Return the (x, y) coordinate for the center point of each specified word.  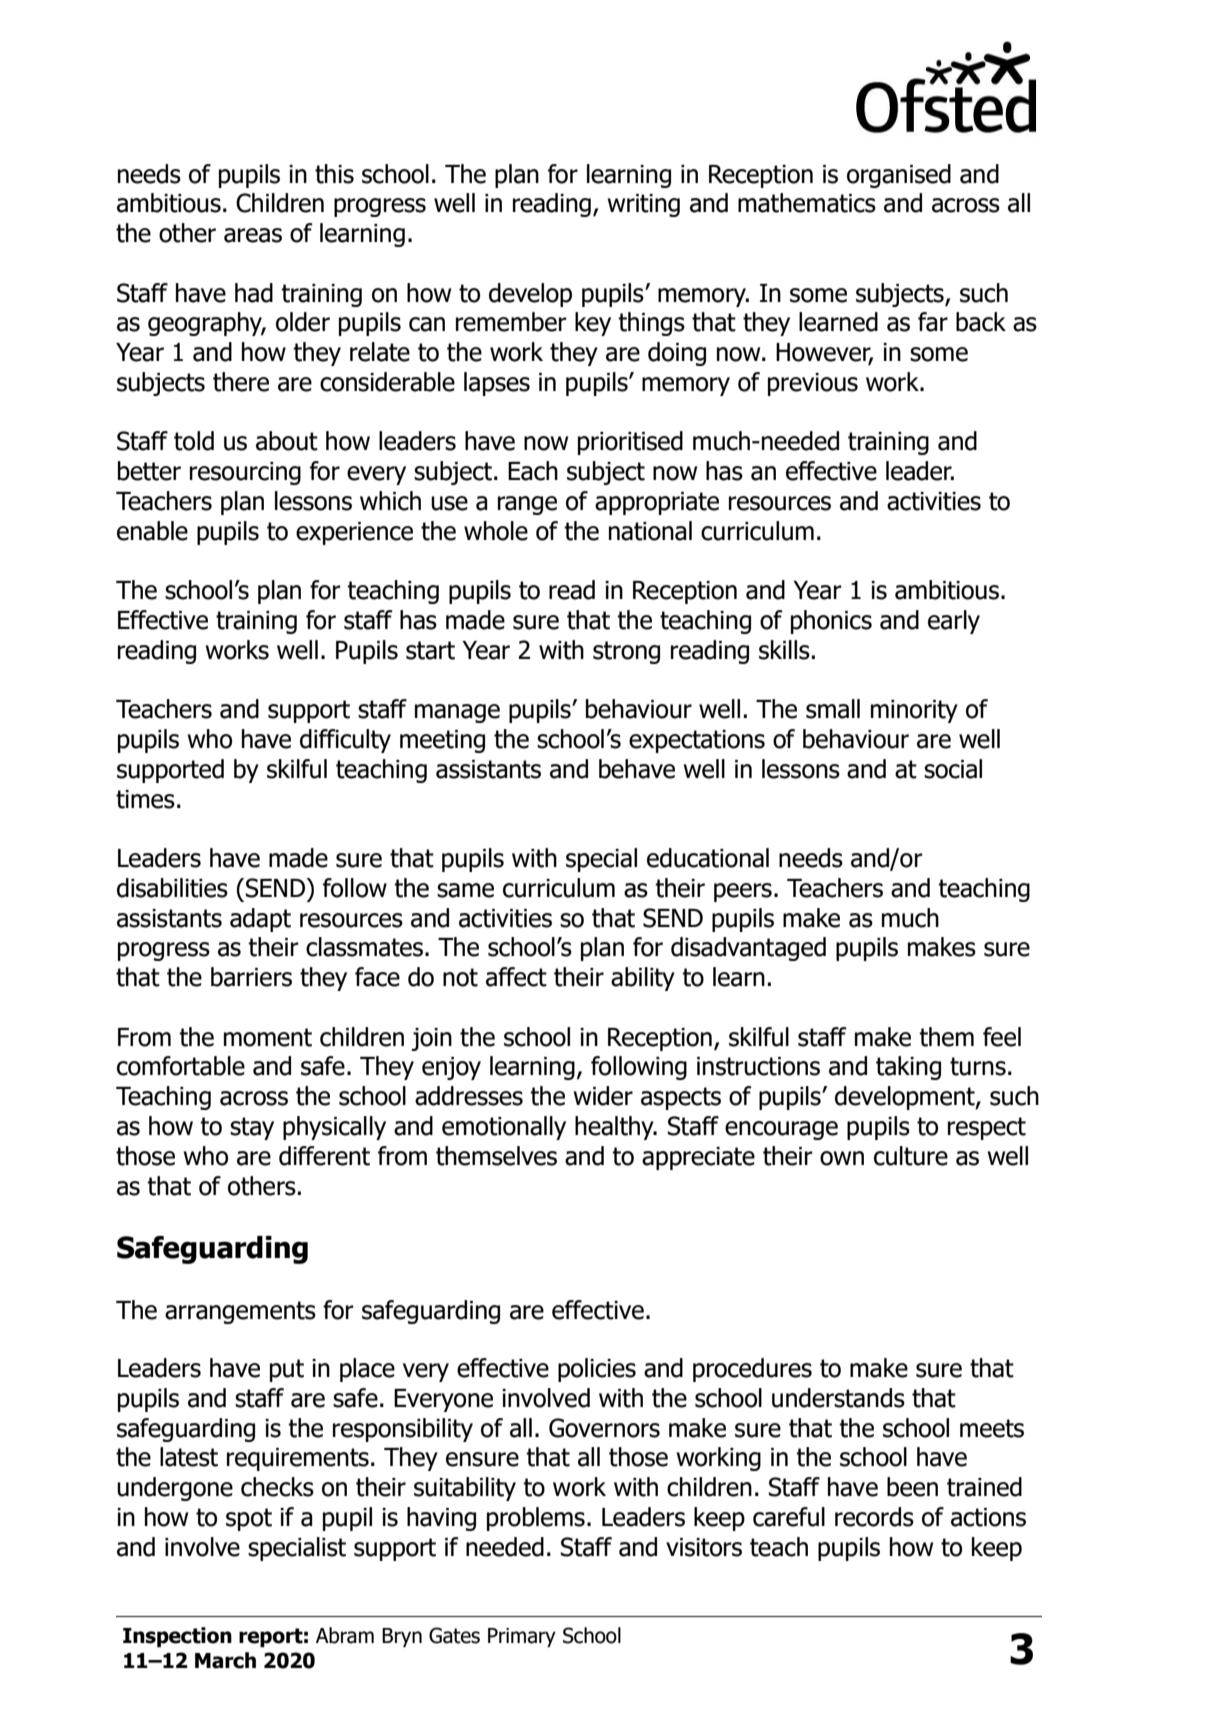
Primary (522, 1637)
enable (152, 531)
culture (911, 1156)
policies (597, 1370)
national (650, 531)
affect (516, 977)
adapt (260, 920)
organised (899, 176)
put (287, 1370)
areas (253, 235)
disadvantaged (748, 949)
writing (644, 205)
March (225, 1660)
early (954, 622)
